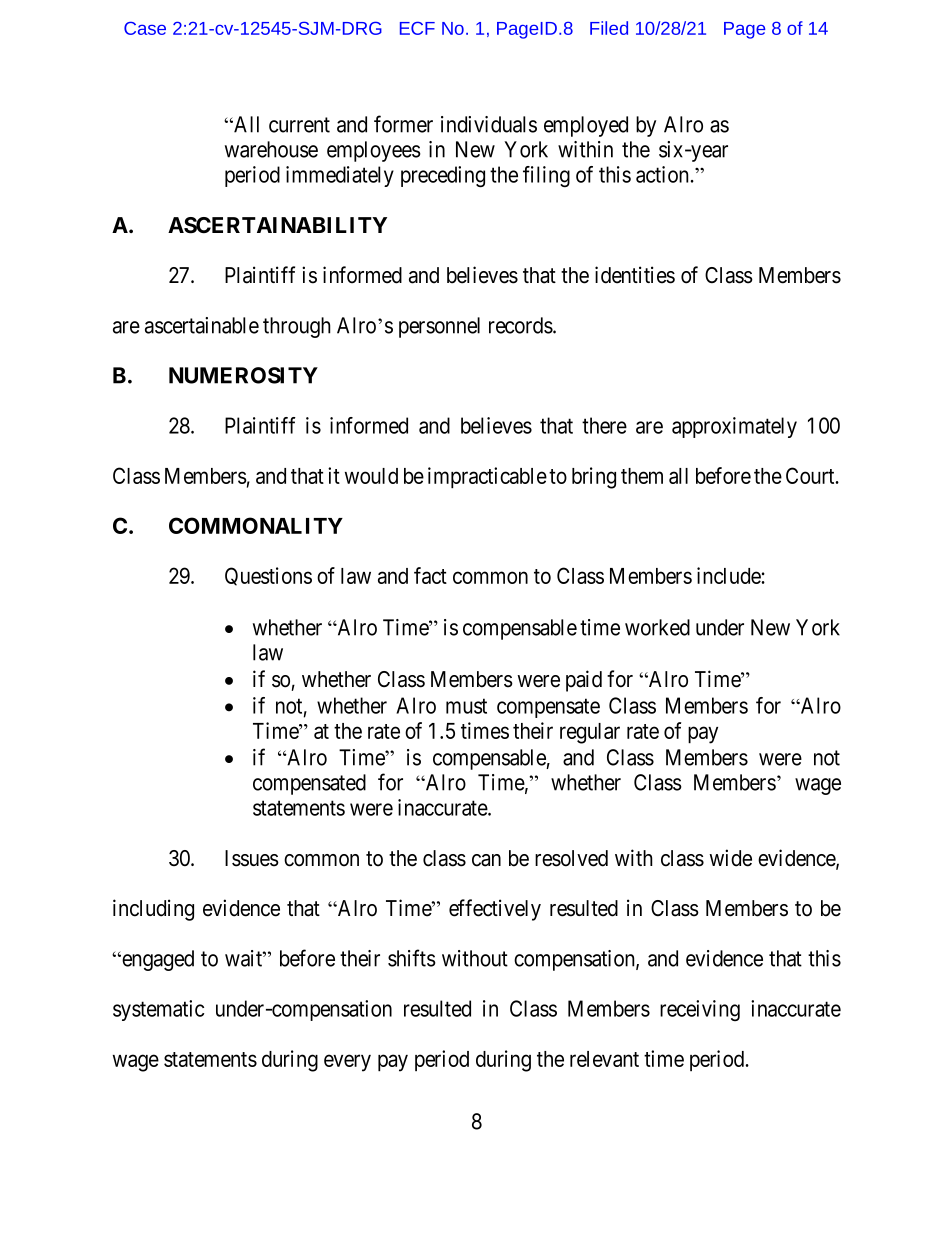 The height and width of the page is (1233, 952). Describe the element at coordinates (609, 28) in the page. I see `Filed` at that location.
